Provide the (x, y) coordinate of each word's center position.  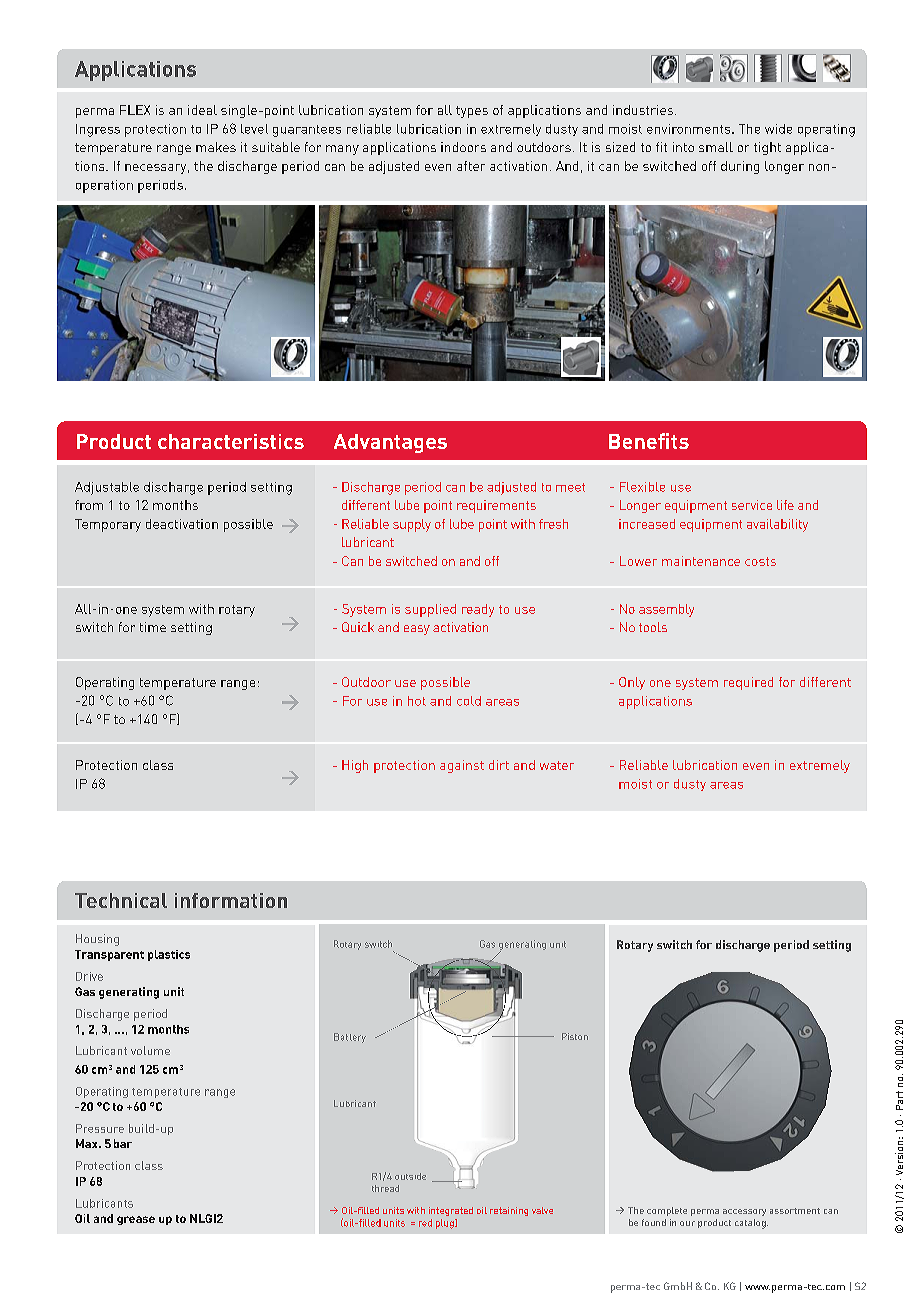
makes (216, 147)
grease (136, 1220)
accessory (744, 1212)
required (748, 683)
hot (417, 701)
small (716, 147)
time (153, 627)
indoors (463, 147)
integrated (451, 1211)
